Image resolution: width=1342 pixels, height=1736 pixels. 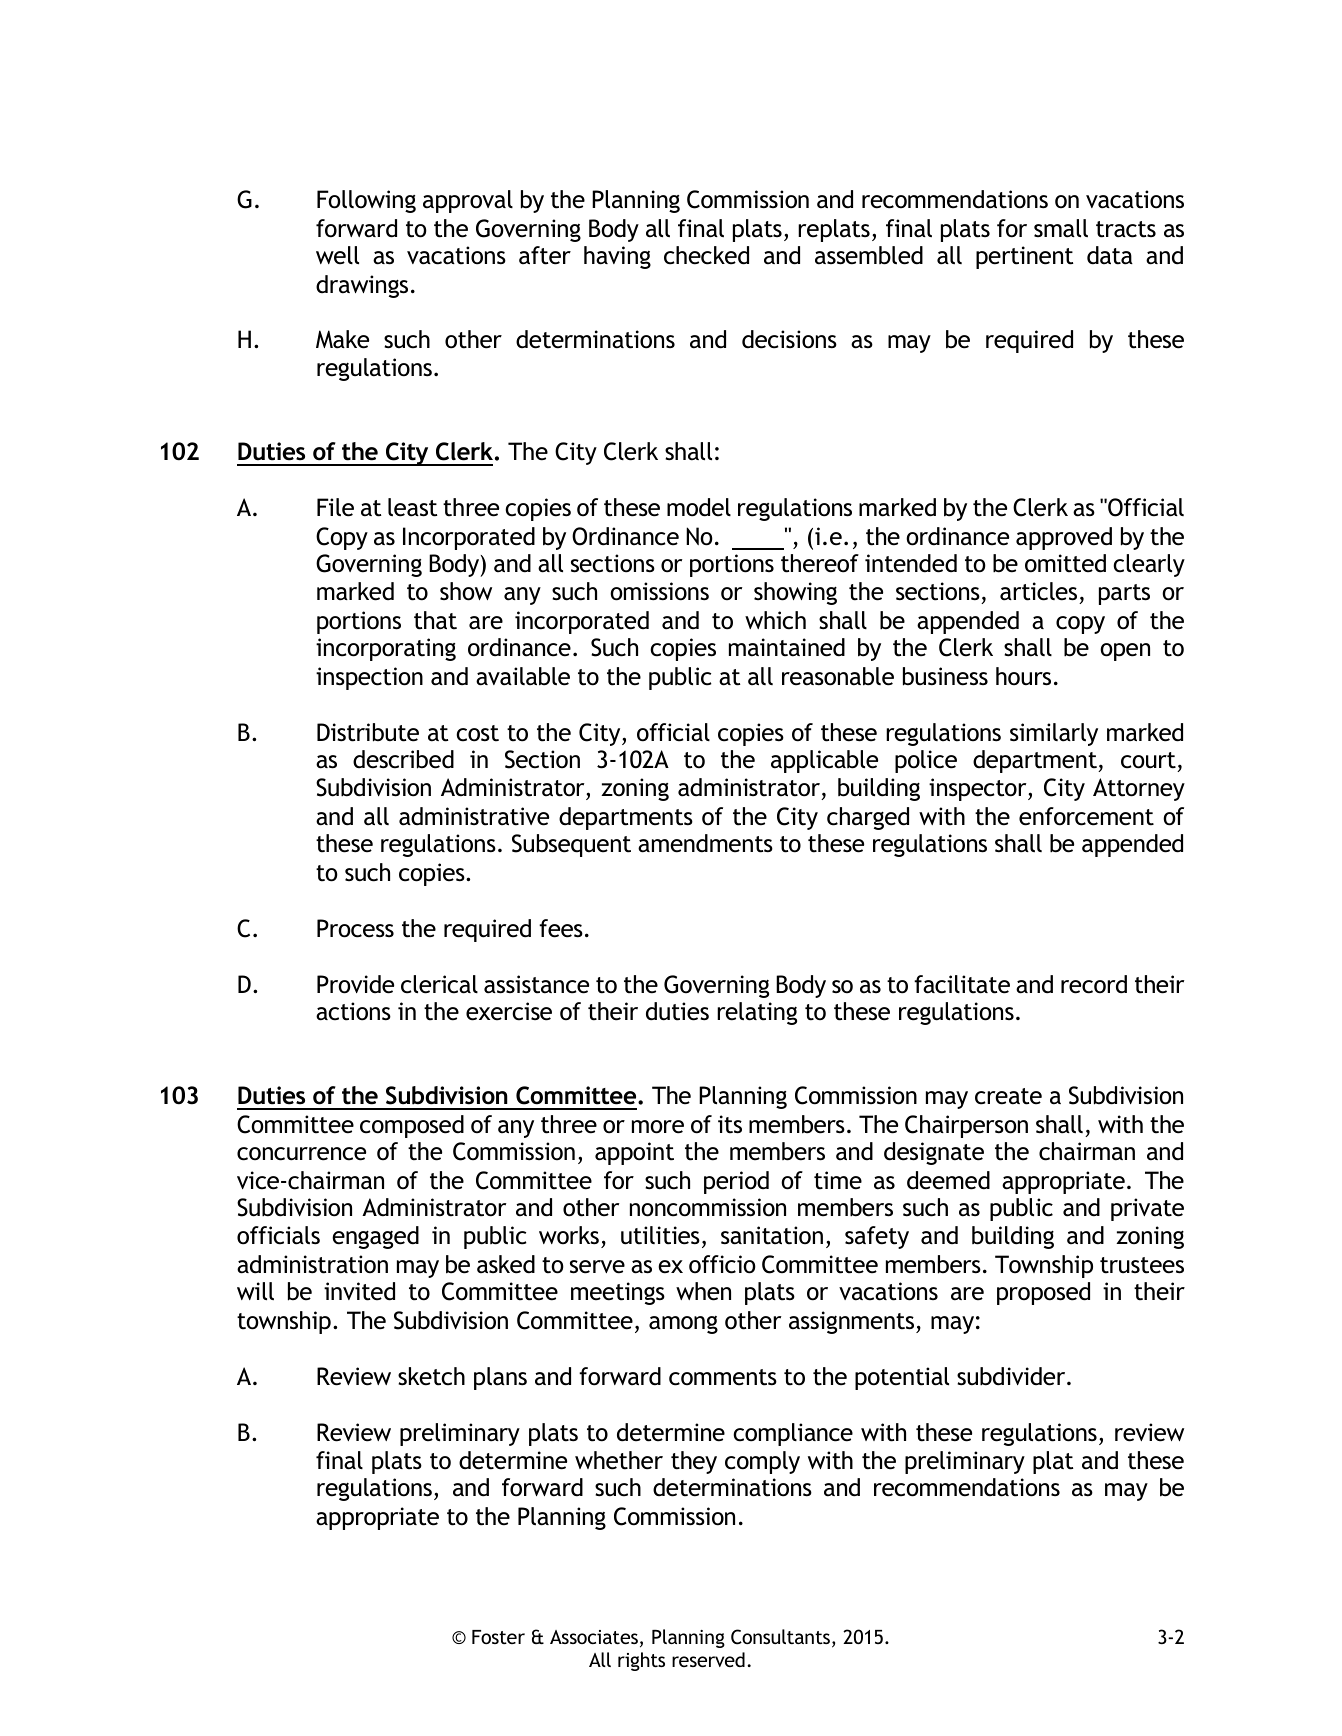 What do you see at coordinates (705, 843) in the image?
I see `amendments` at bounding box center [705, 843].
